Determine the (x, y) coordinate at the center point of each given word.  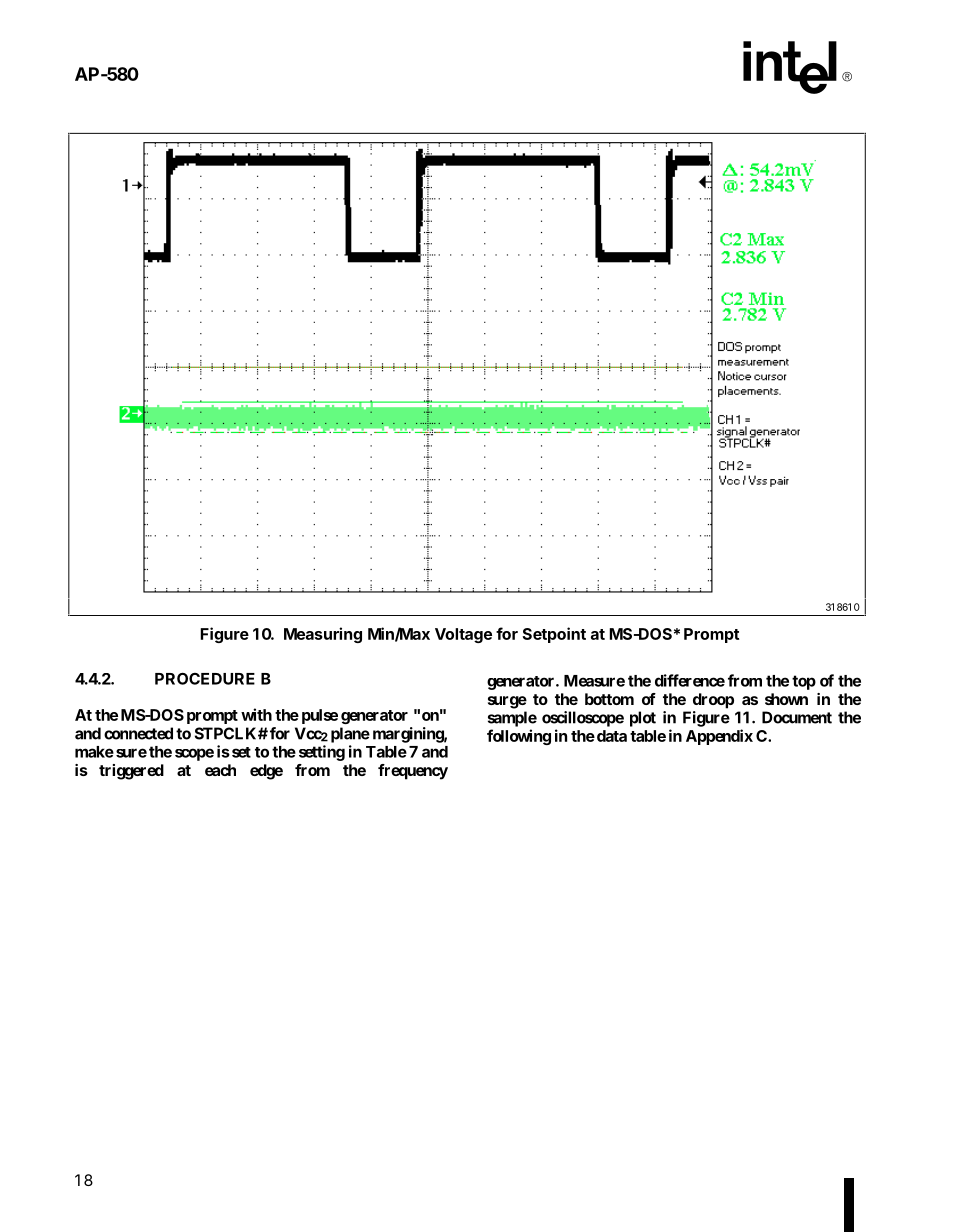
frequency (413, 772)
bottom (609, 699)
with (256, 714)
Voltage (463, 635)
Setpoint (554, 635)
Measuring (323, 635)
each (220, 770)
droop (713, 701)
